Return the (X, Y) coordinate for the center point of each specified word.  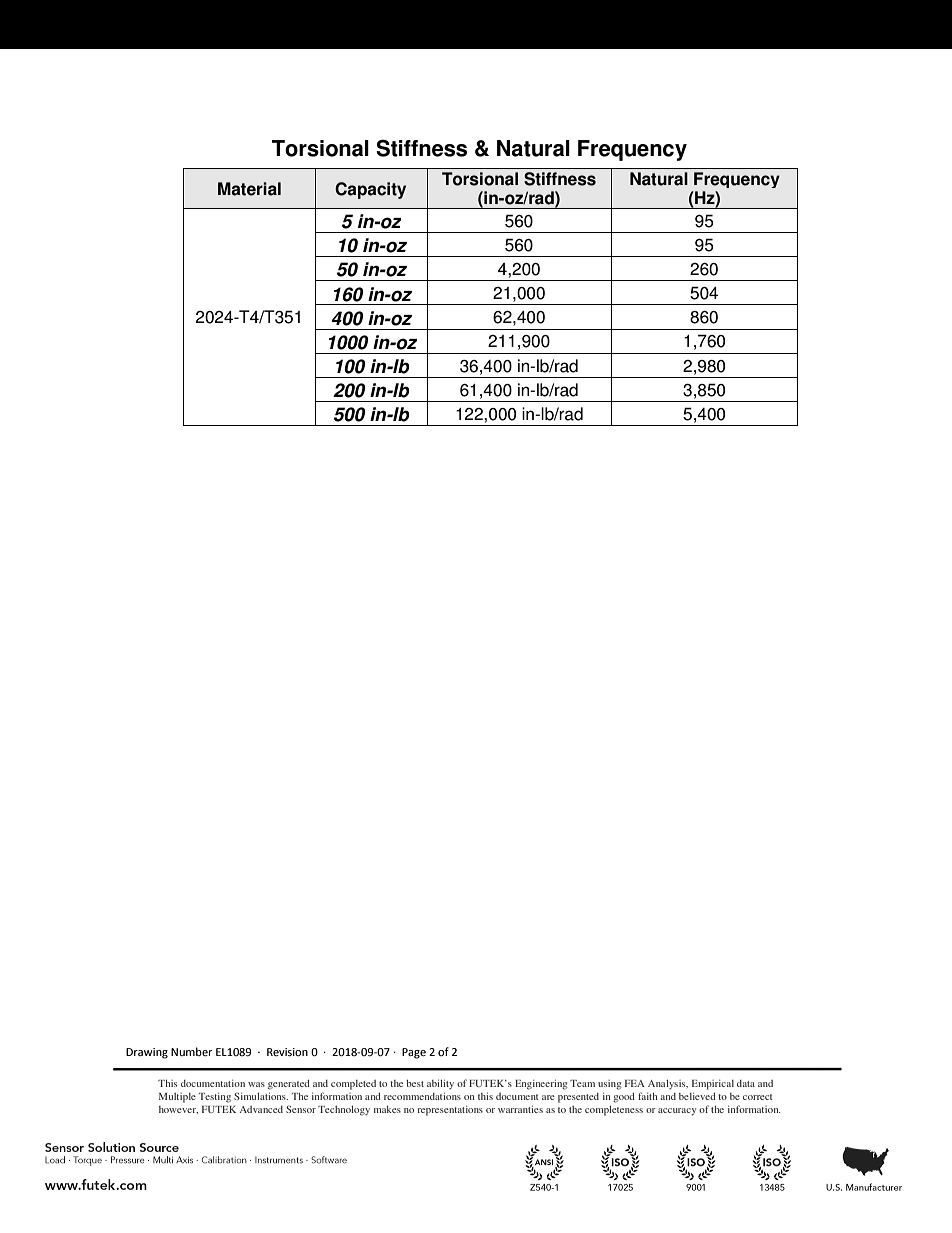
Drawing (147, 1053)
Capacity (370, 190)
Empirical (713, 1085)
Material (249, 189)
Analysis (668, 1084)
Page (414, 1053)
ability (440, 1084)
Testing (215, 1098)
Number (192, 1052)
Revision (287, 1052)
